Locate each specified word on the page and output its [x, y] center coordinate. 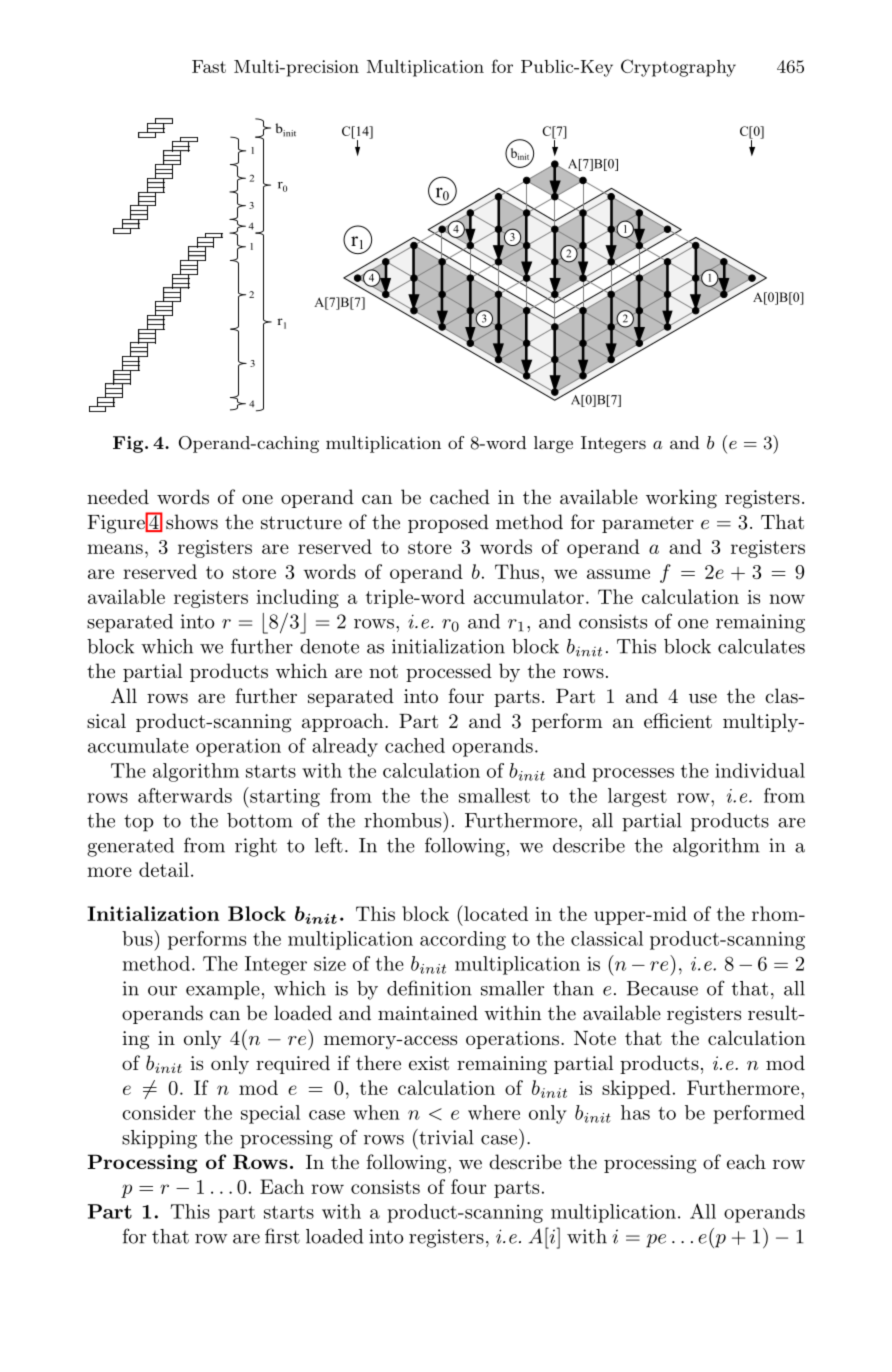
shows [192, 522]
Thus [518, 571]
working [681, 499]
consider [159, 1112]
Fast [209, 66]
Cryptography [678, 68]
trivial [445, 1137]
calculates [761, 646]
